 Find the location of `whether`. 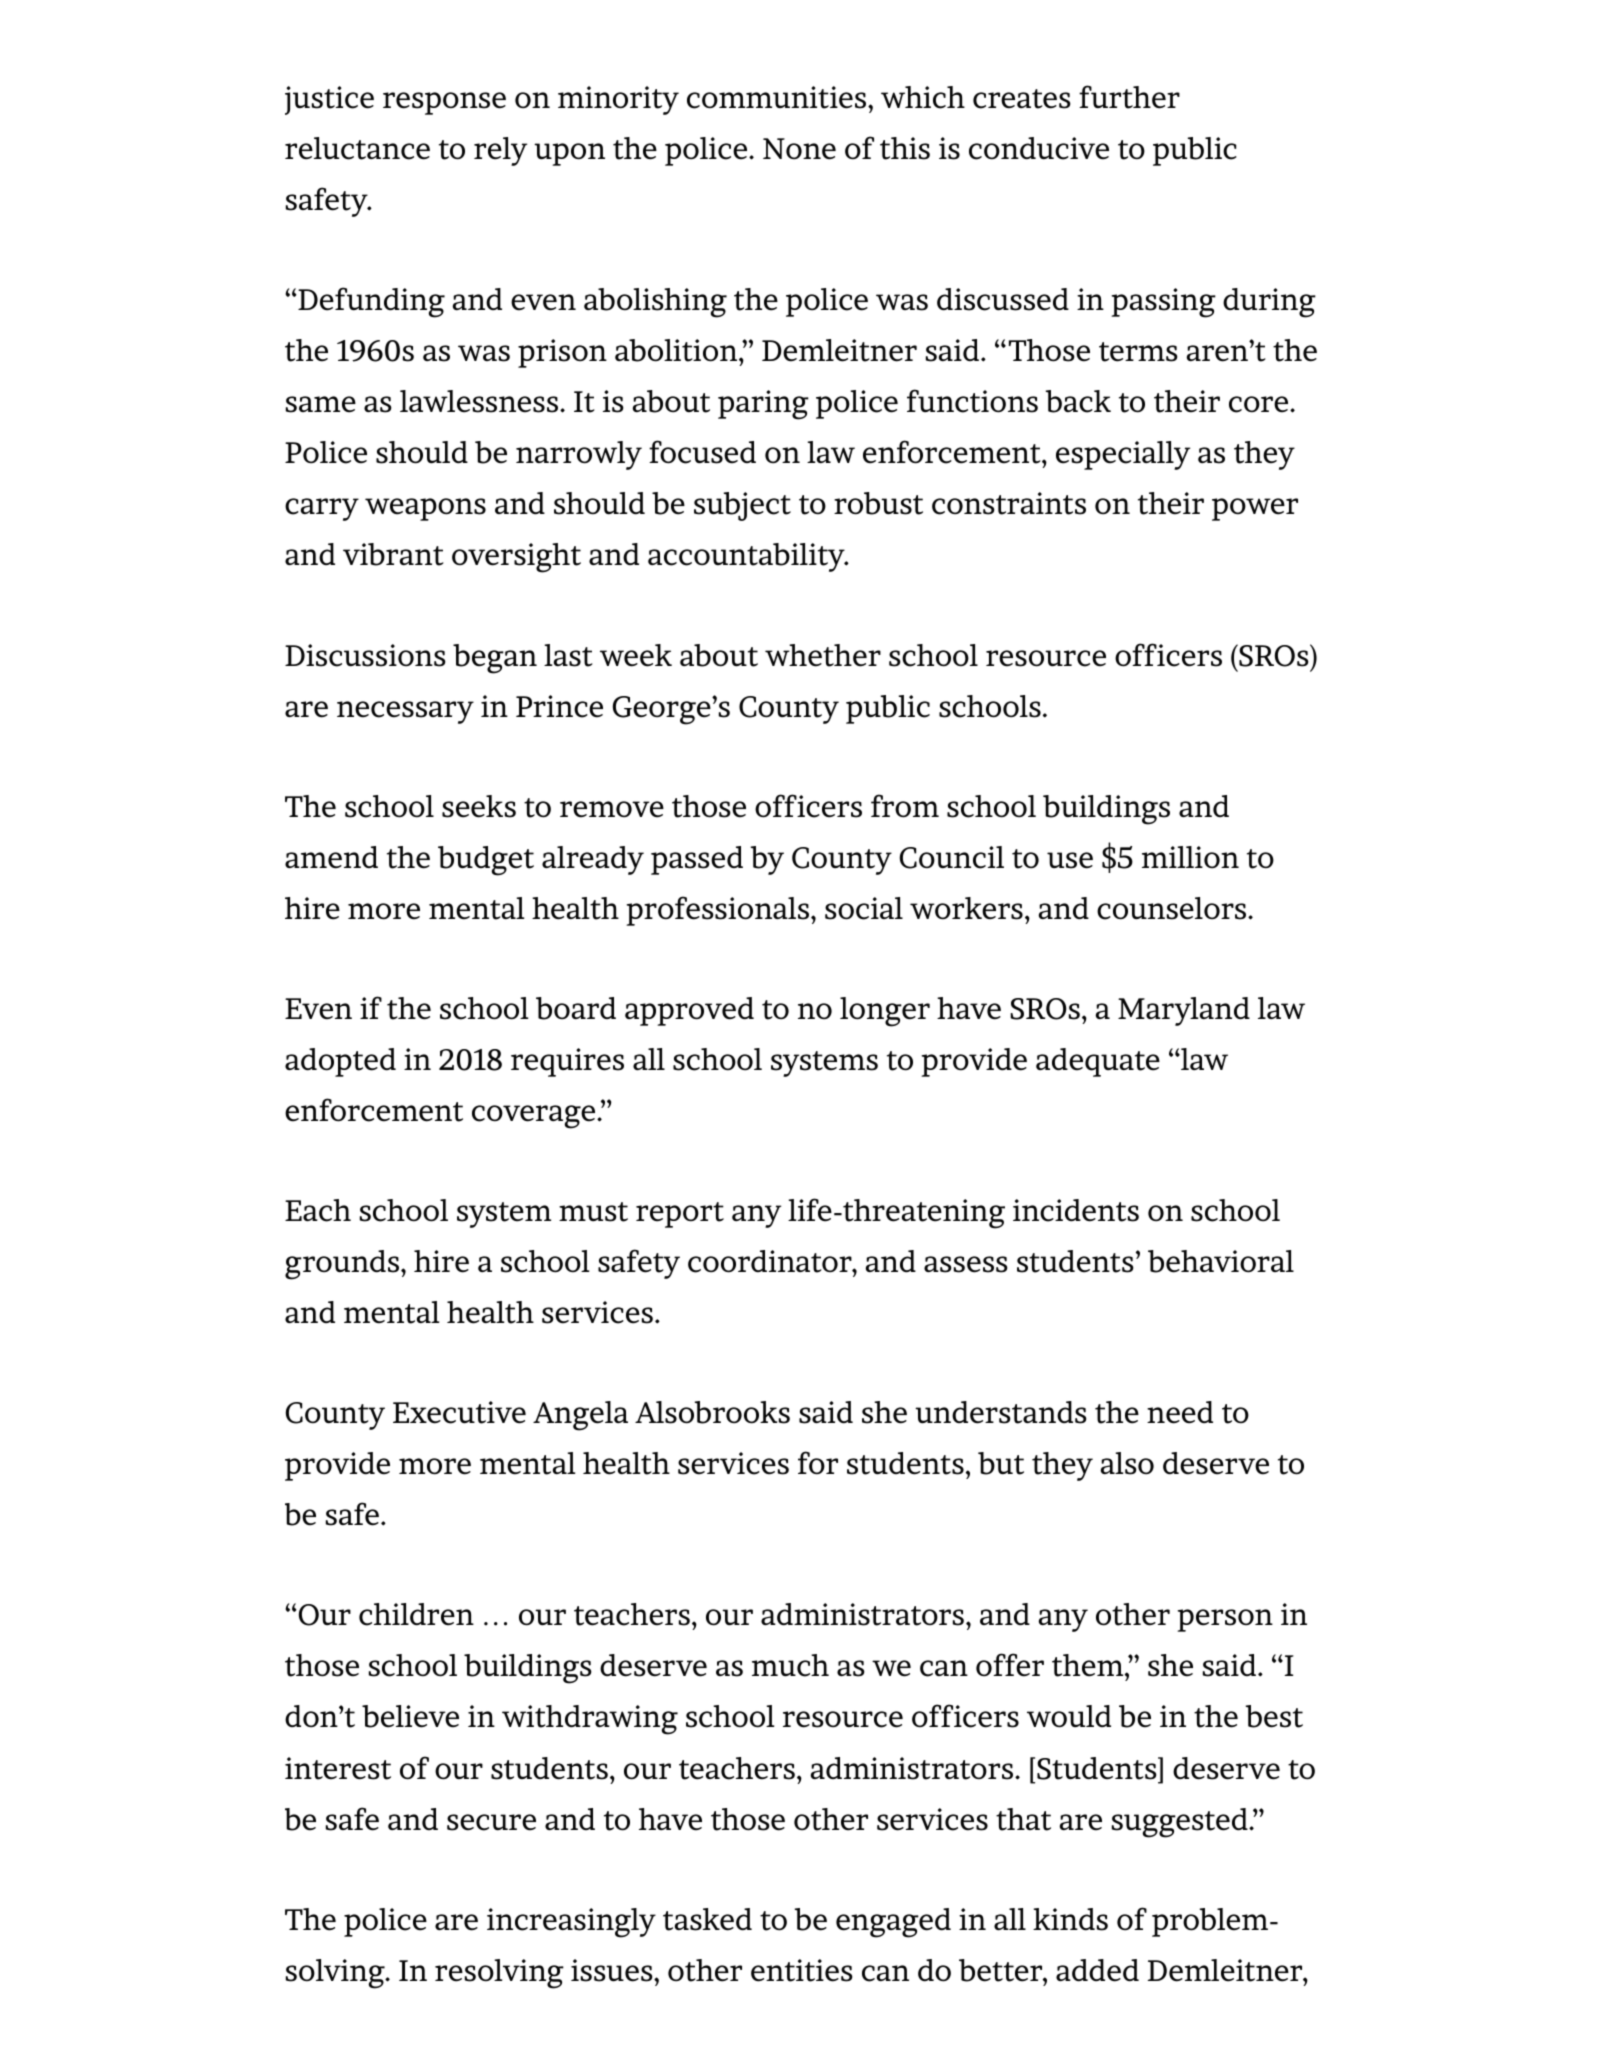

whether is located at coordinates (823, 655).
